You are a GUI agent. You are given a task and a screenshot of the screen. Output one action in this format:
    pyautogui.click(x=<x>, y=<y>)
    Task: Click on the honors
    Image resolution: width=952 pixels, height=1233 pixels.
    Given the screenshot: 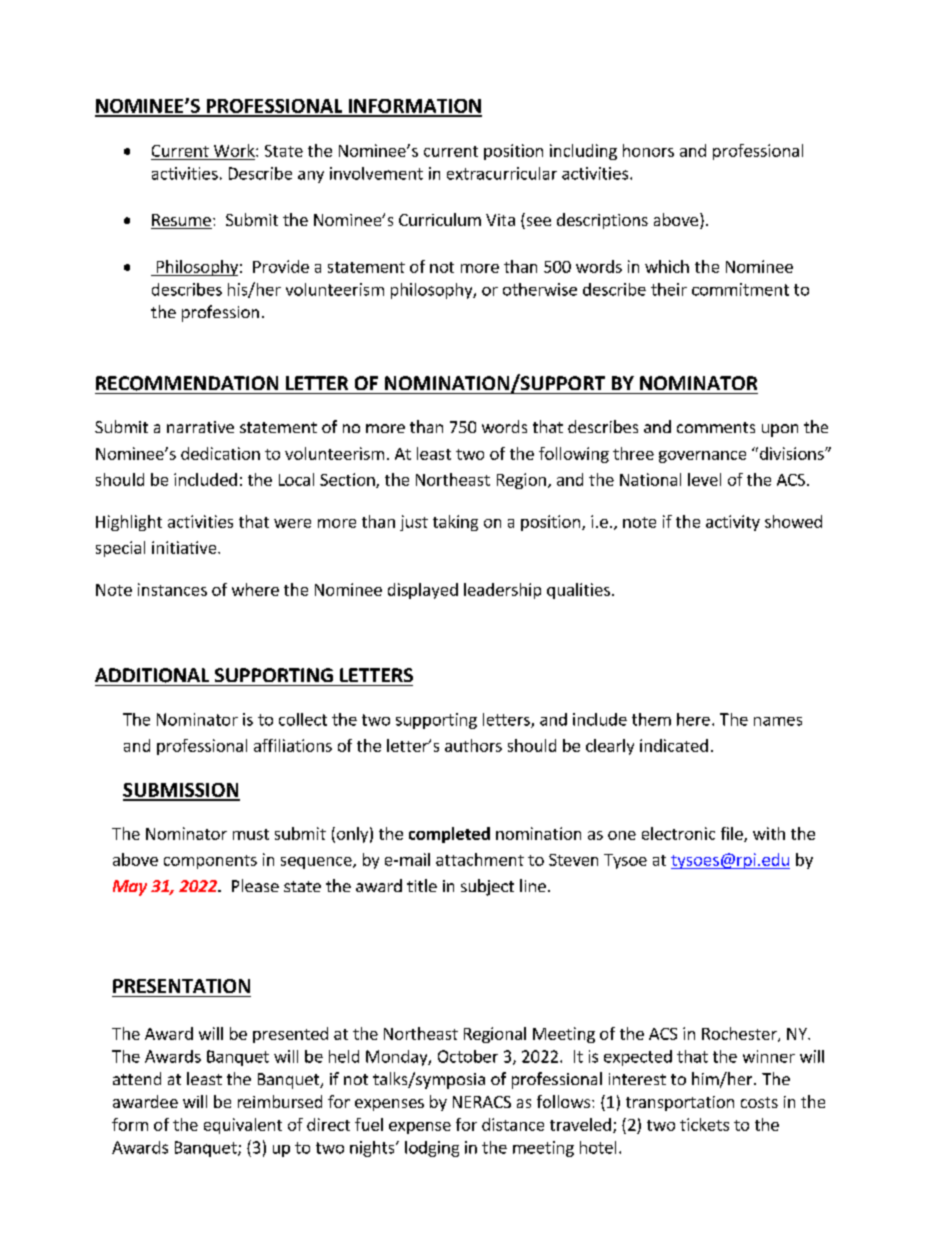 What is the action you would take?
    pyautogui.click(x=648, y=150)
